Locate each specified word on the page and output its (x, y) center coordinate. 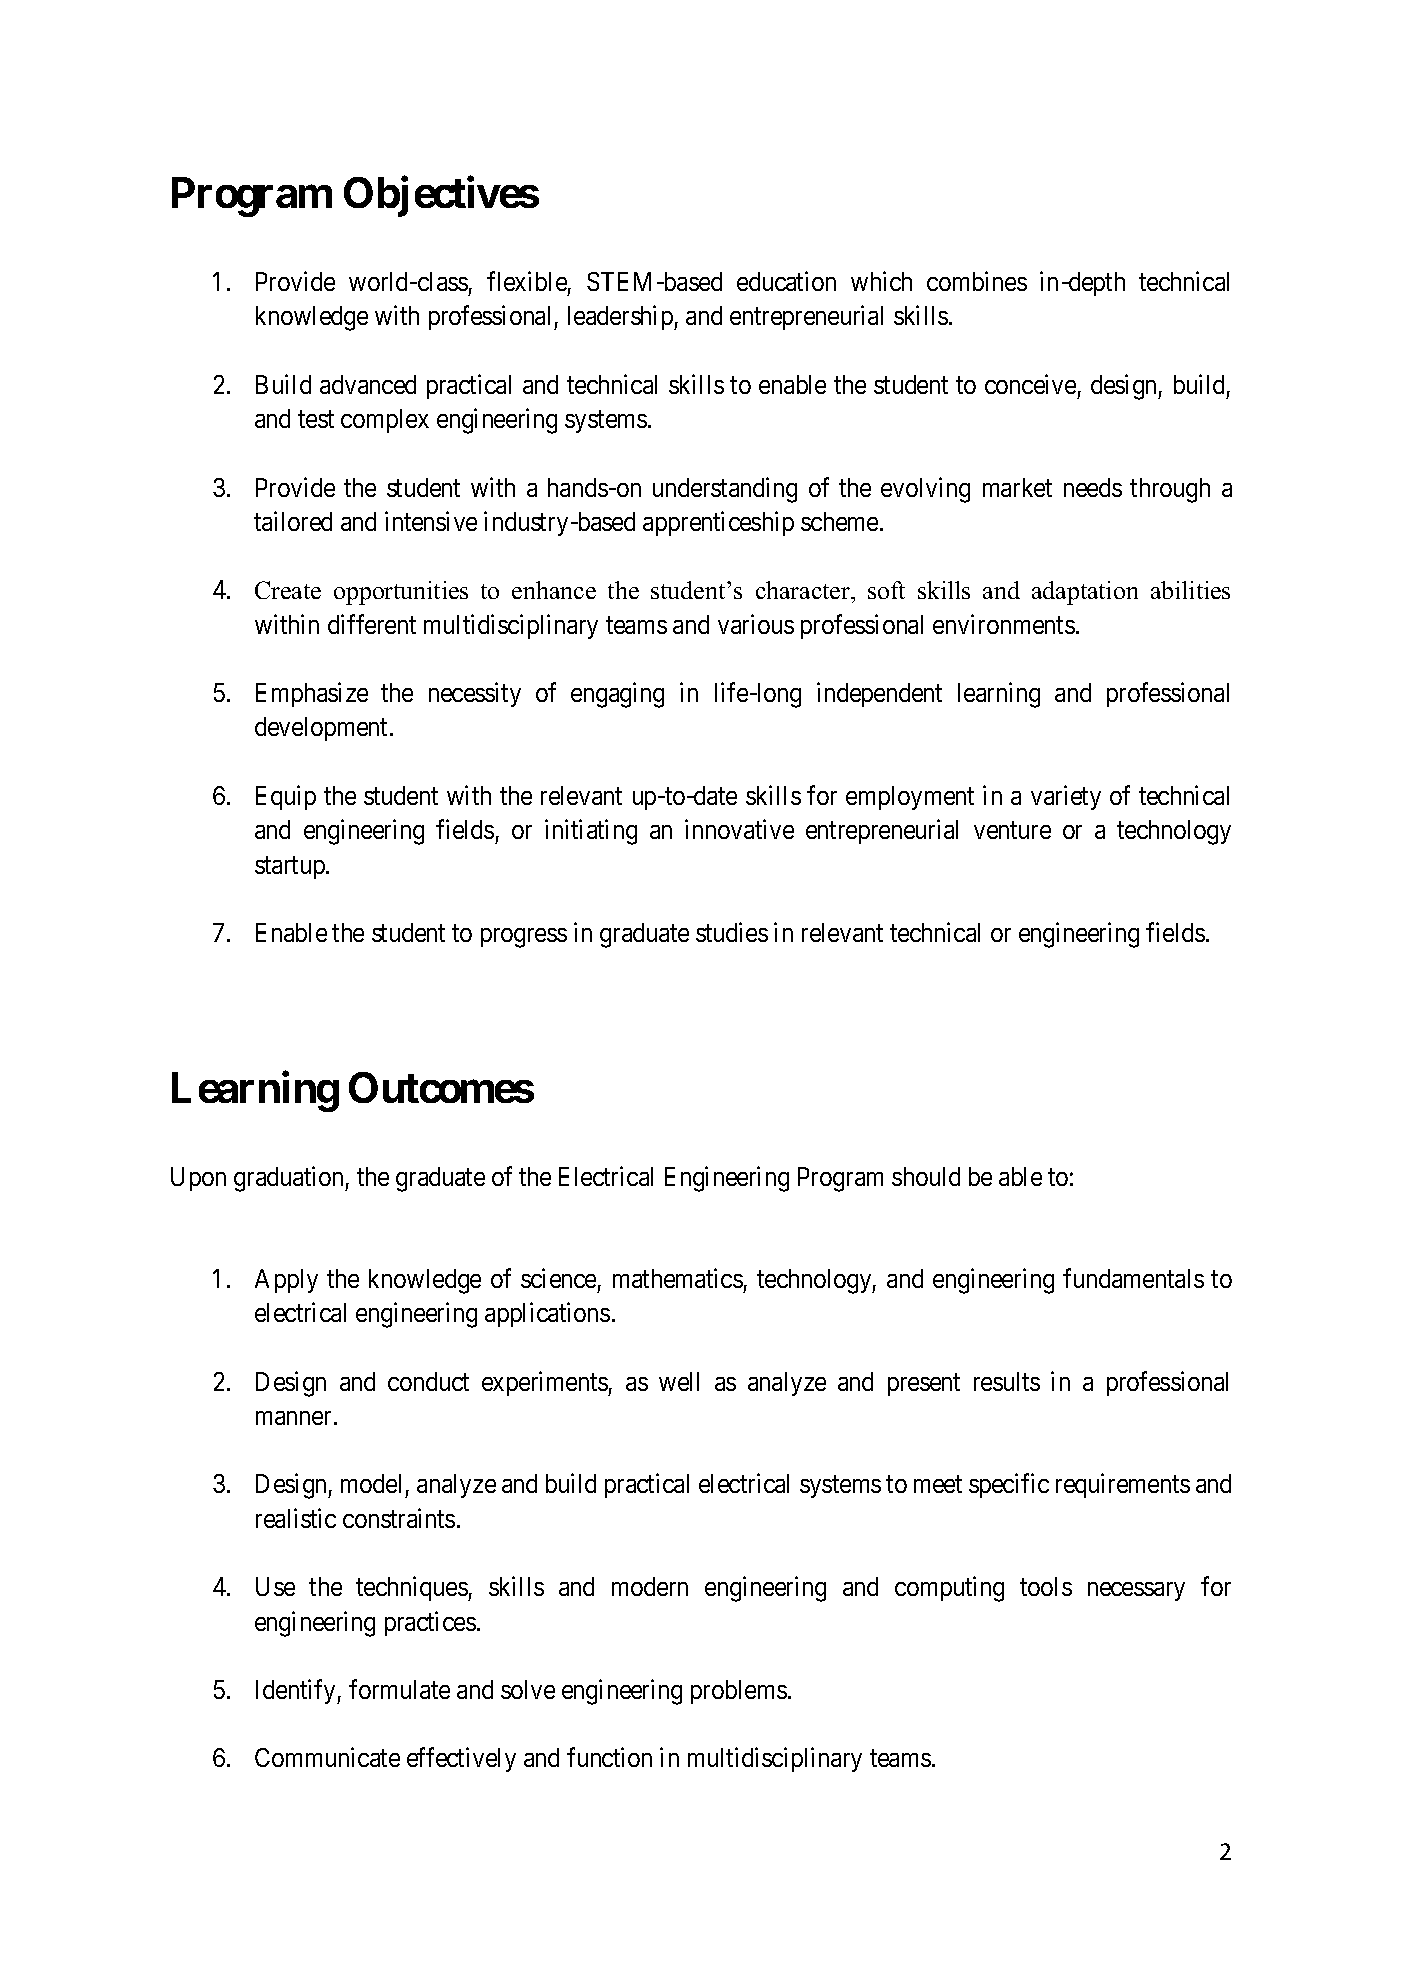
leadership (621, 318)
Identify (297, 1691)
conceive (1030, 384)
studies (732, 932)
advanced (368, 384)
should (926, 1176)
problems (739, 1692)
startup (291, 868)
